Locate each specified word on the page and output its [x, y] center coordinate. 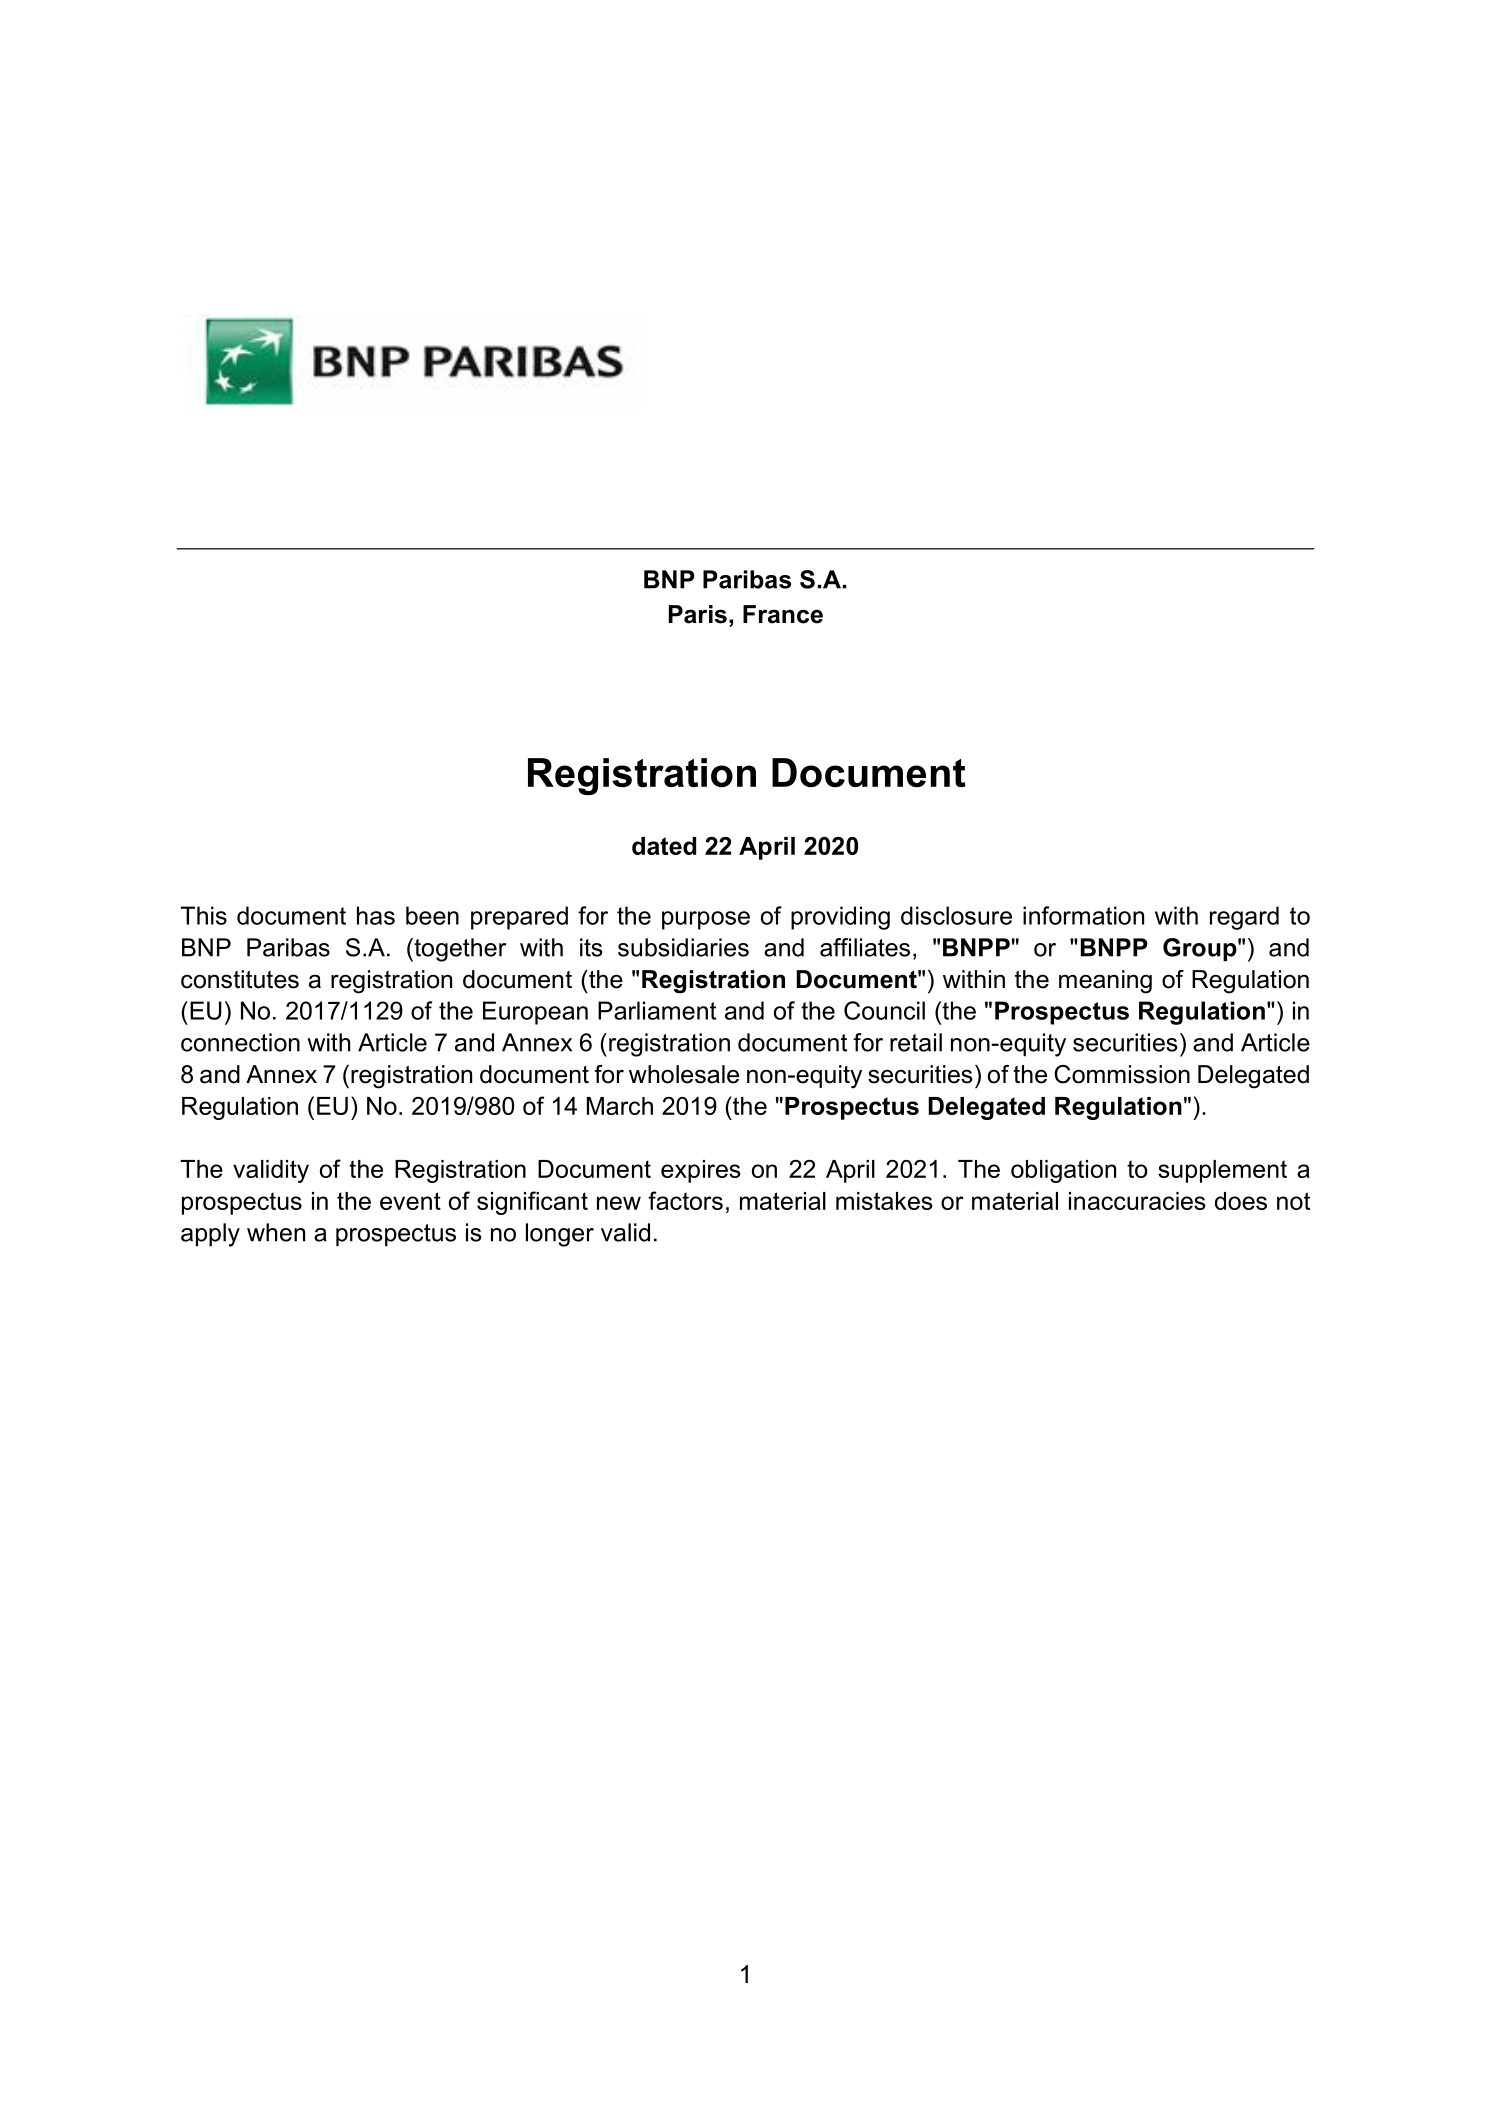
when [276, 1232]
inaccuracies [1137, 1201]
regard [1244, 918]
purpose [706, 920]
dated [664, 846]
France [783, 614]
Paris [698, 614]
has [376, 915]
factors [685, 1200]
